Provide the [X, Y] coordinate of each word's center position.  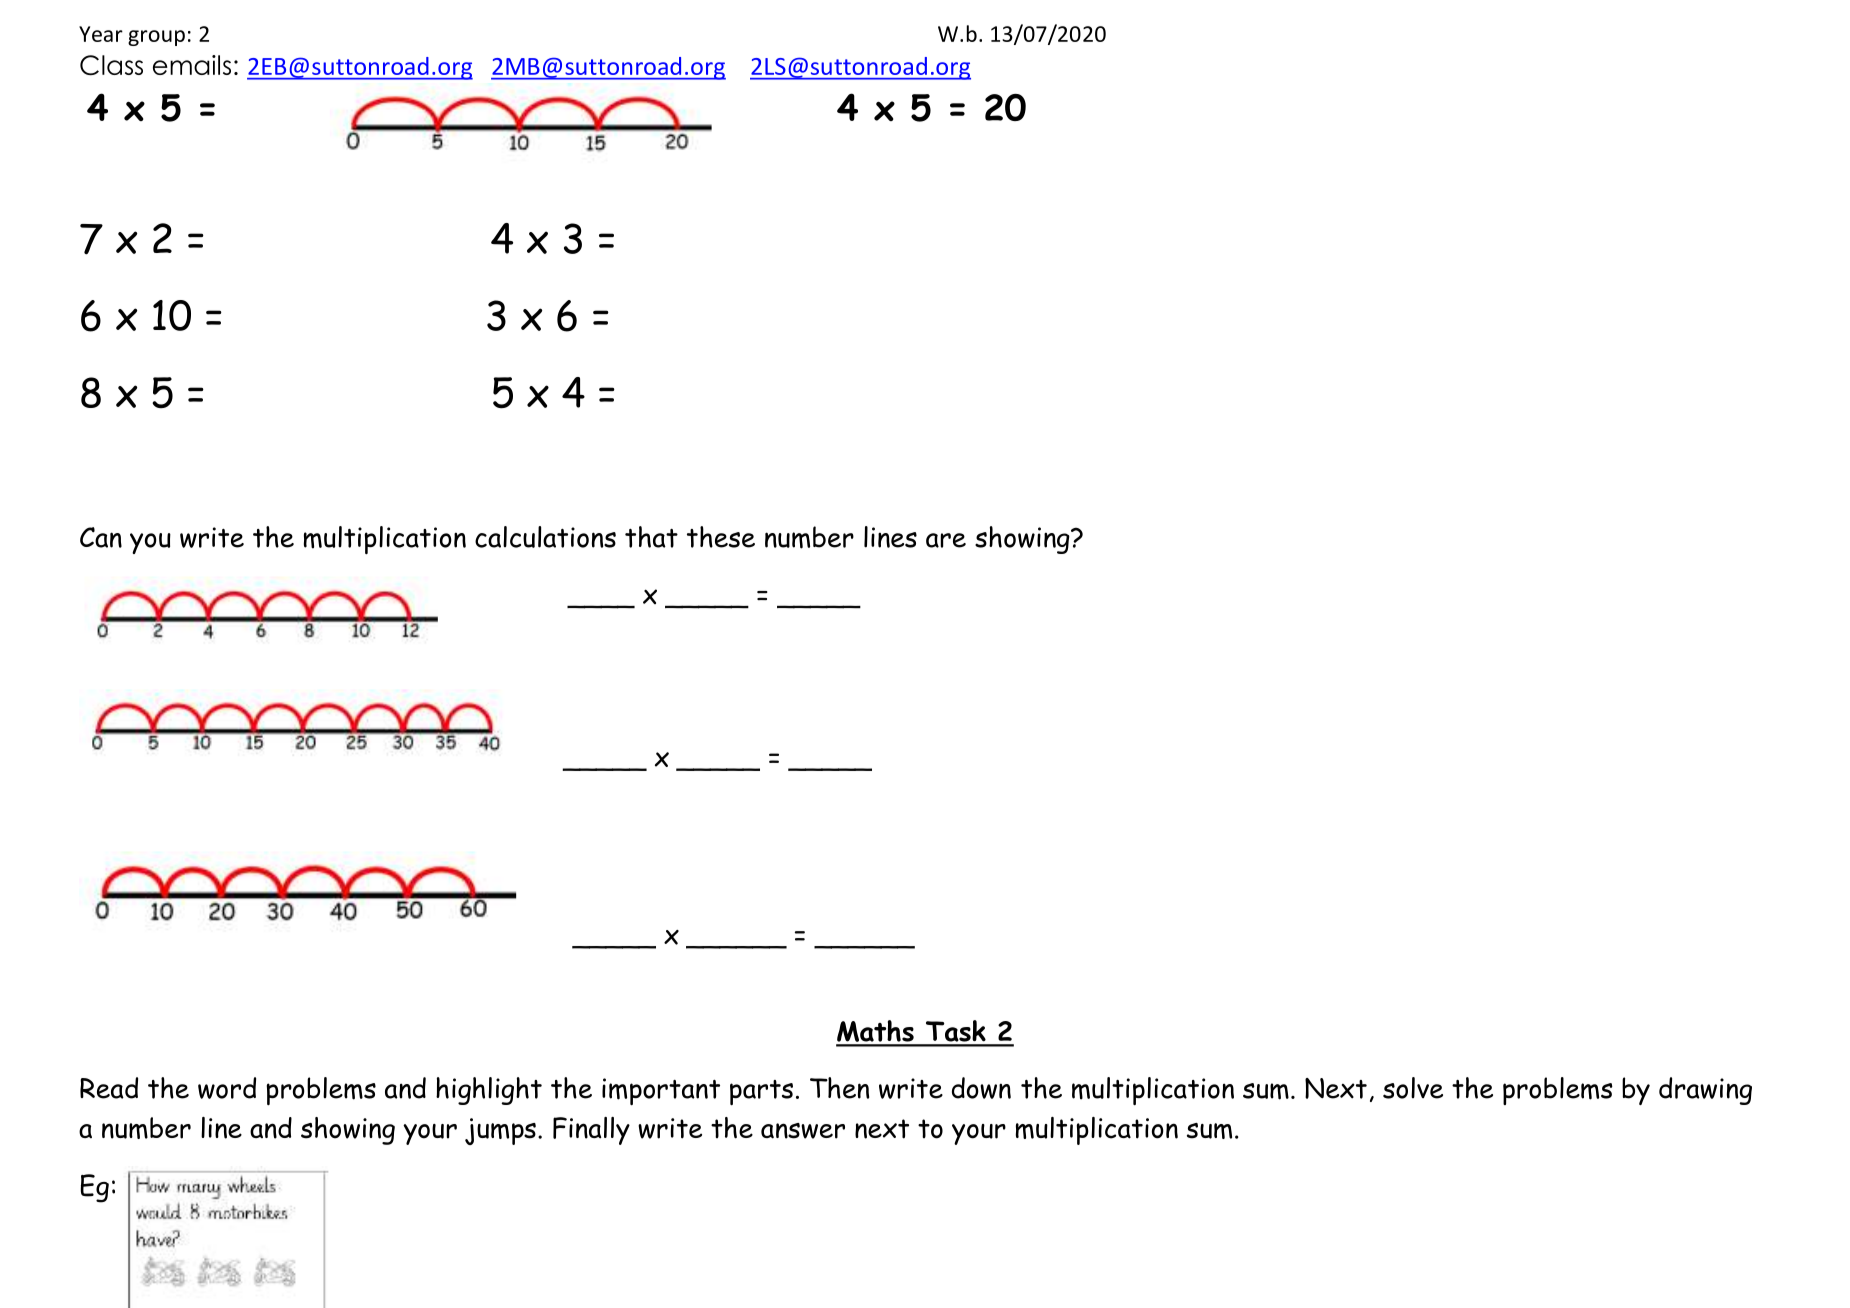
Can [101, 537]
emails [192, 65]
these [721, 537]
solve [1413, 1088]
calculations [545, 537]
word [227, 1088]
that [651, 537]
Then [839, 1088]
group [156, 38]
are [946, 540]
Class [111, 65]
